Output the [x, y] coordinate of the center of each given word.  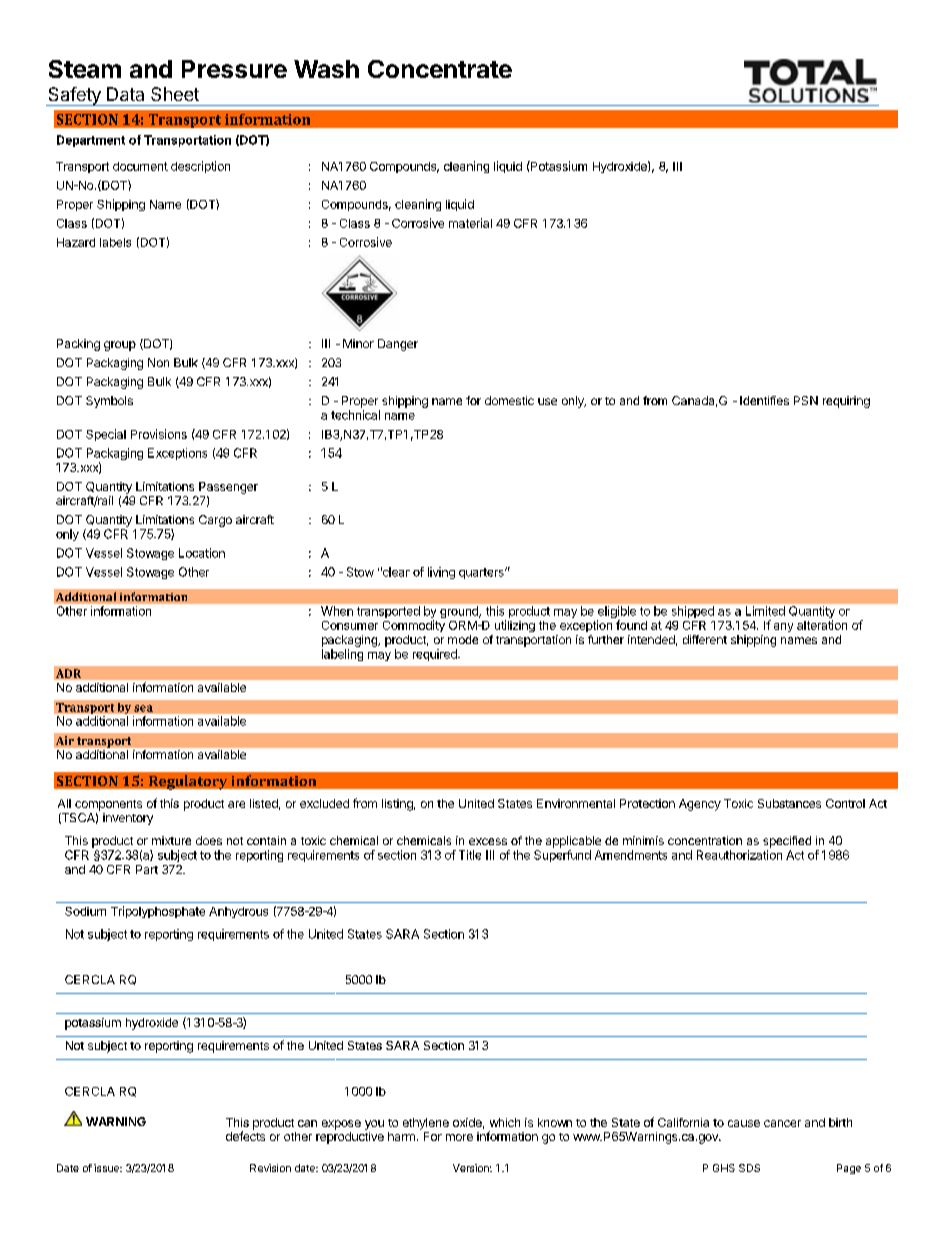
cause [744, 1123]
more [459, 1137]
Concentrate [440, 69]
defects [245, 1136]
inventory [128, 819]
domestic [509, 400]
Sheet [175, 94]
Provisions [159, 434]
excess [488, 841]
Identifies [764, 400]
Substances [789, 803]
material [470, 223]
